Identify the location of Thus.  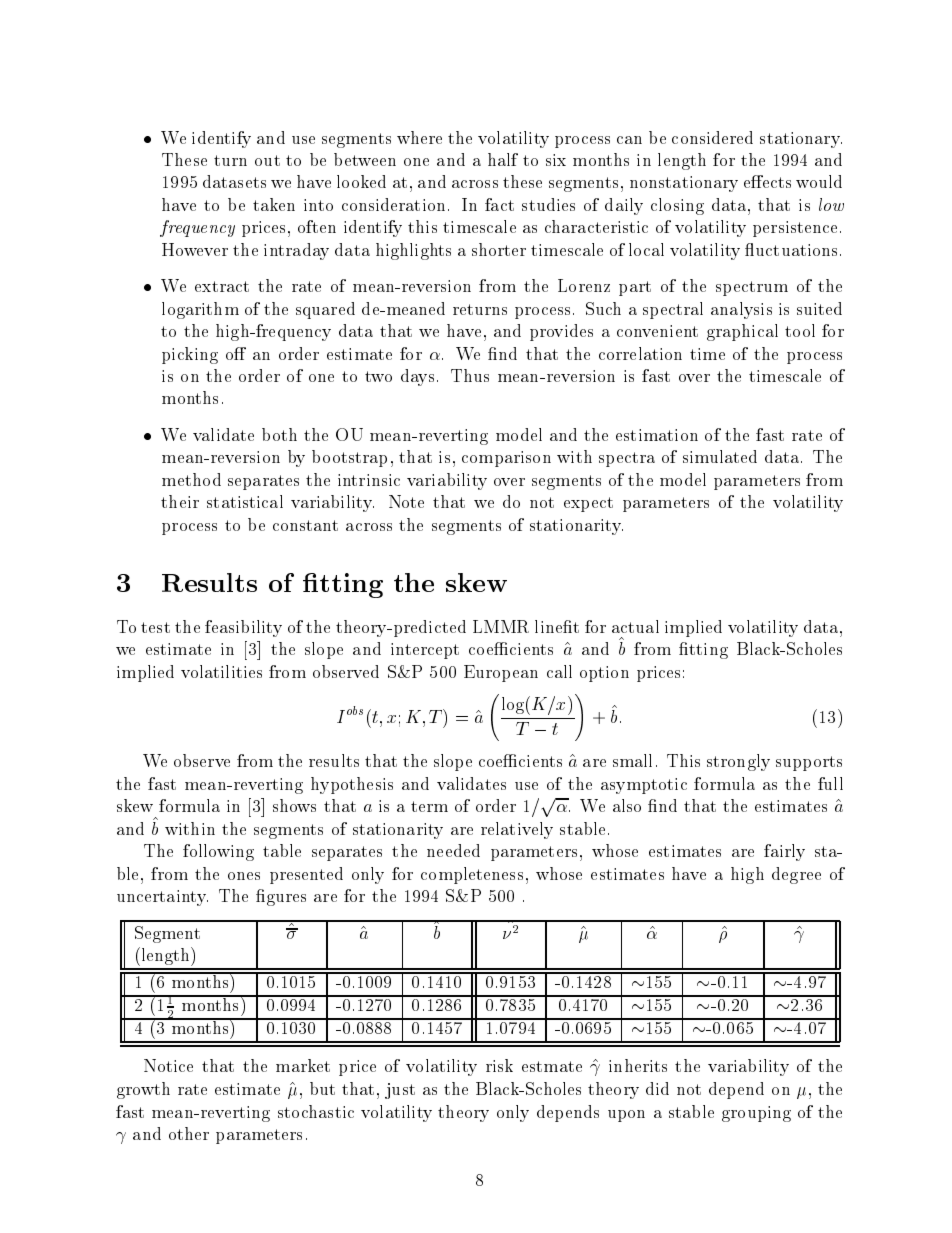
(470, 375).
